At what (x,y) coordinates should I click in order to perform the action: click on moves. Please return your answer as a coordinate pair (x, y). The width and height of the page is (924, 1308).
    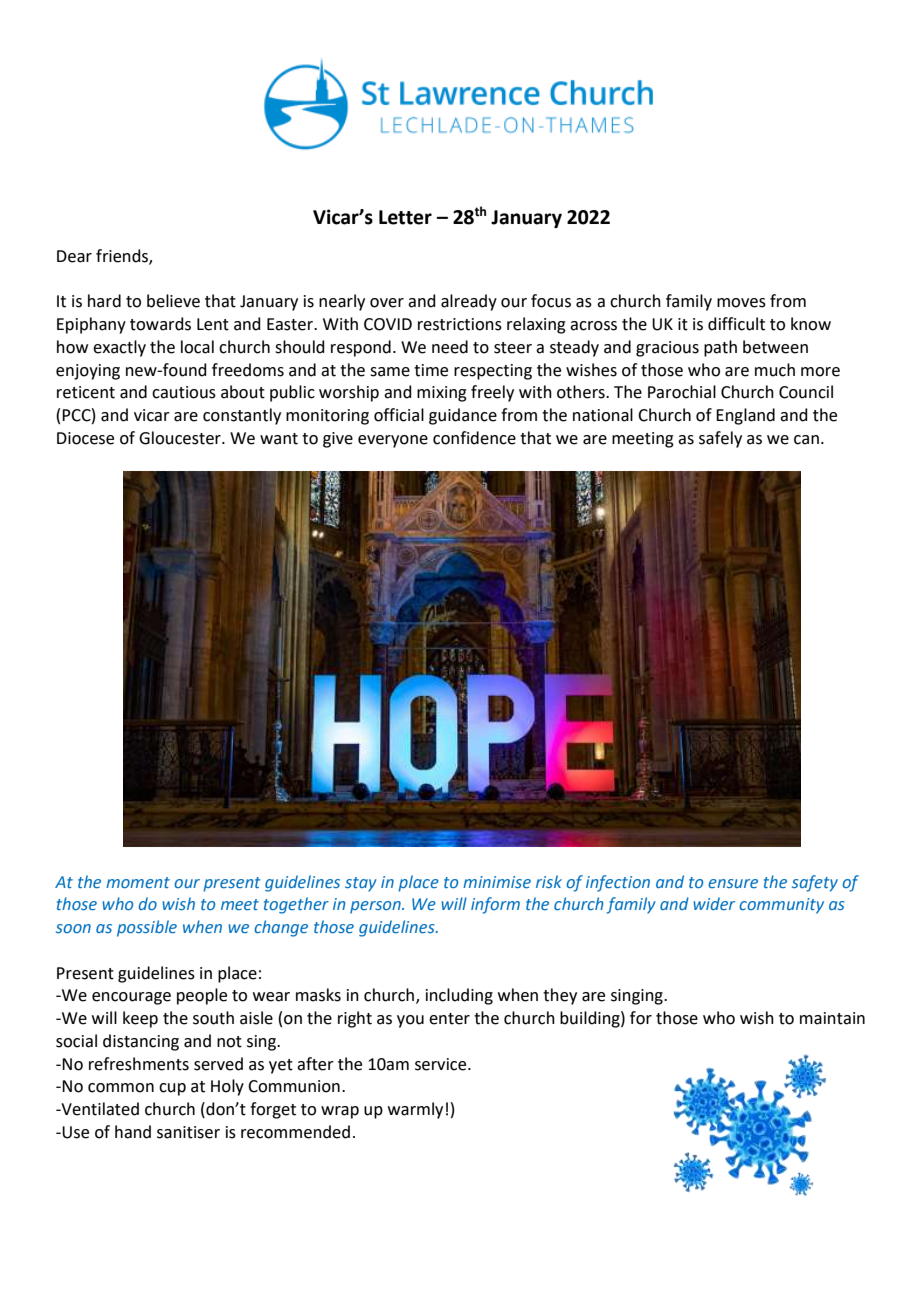
    Looking at the image, I should click on (741, 303).
